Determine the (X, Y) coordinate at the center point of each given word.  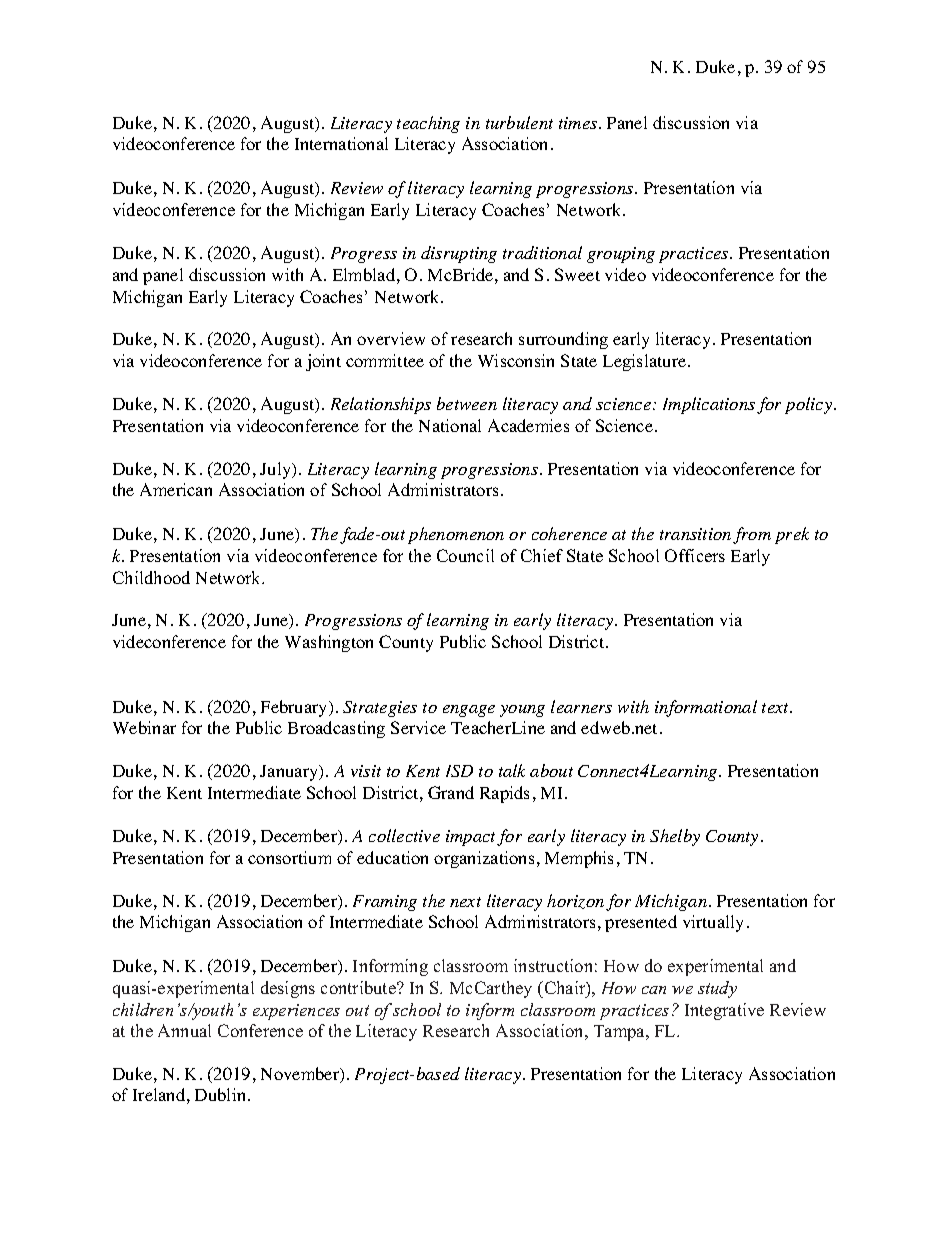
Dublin (222, 1094)
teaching (428, 124)
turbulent (519, 122)
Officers (695, 555)
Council (465, 555)
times (579, 123)
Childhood (151, 577)
